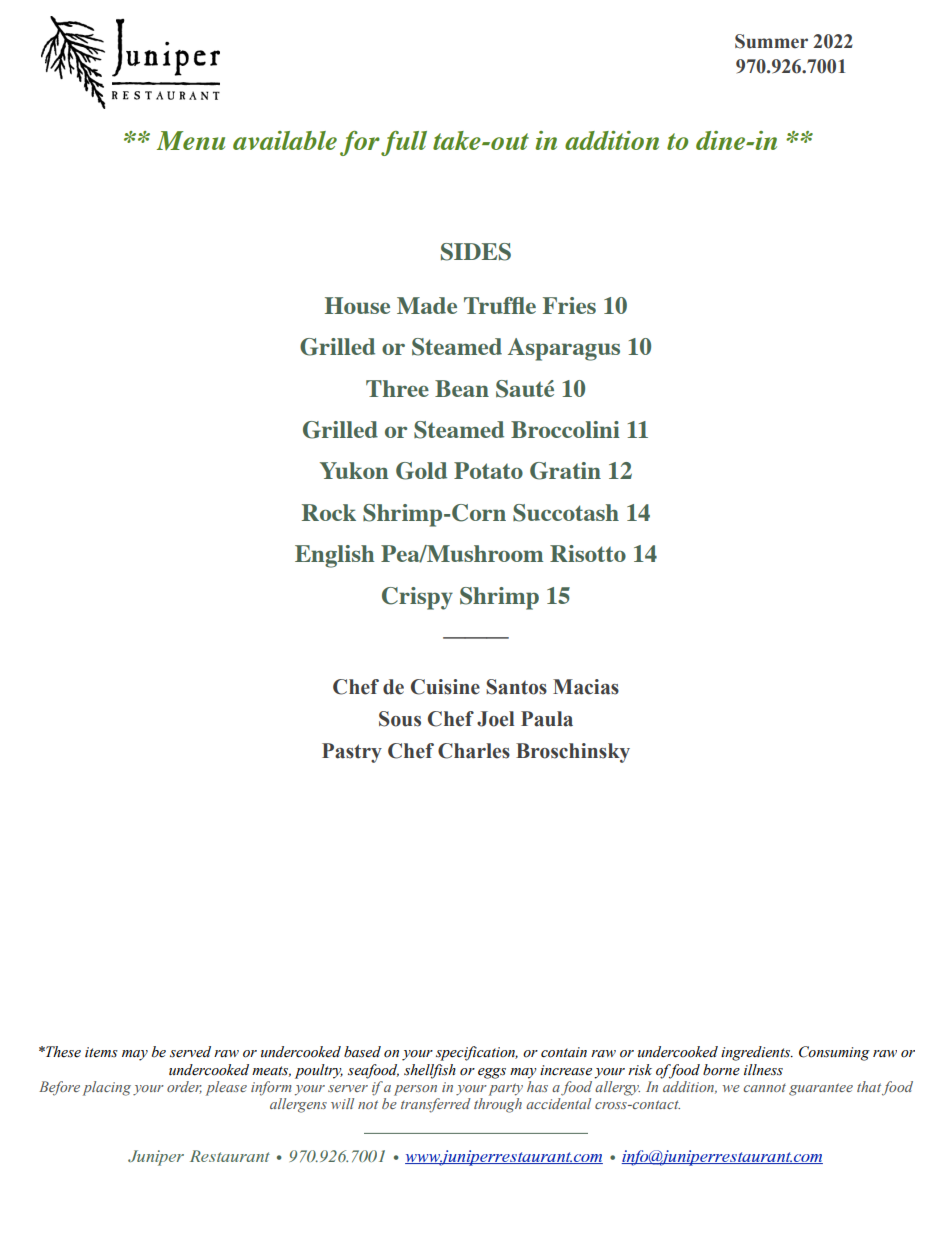 The width and height of the screenshot is (952, 1233). Describe the element at coordinates (357, 305) in the screenshot. I see `House` at that location.
